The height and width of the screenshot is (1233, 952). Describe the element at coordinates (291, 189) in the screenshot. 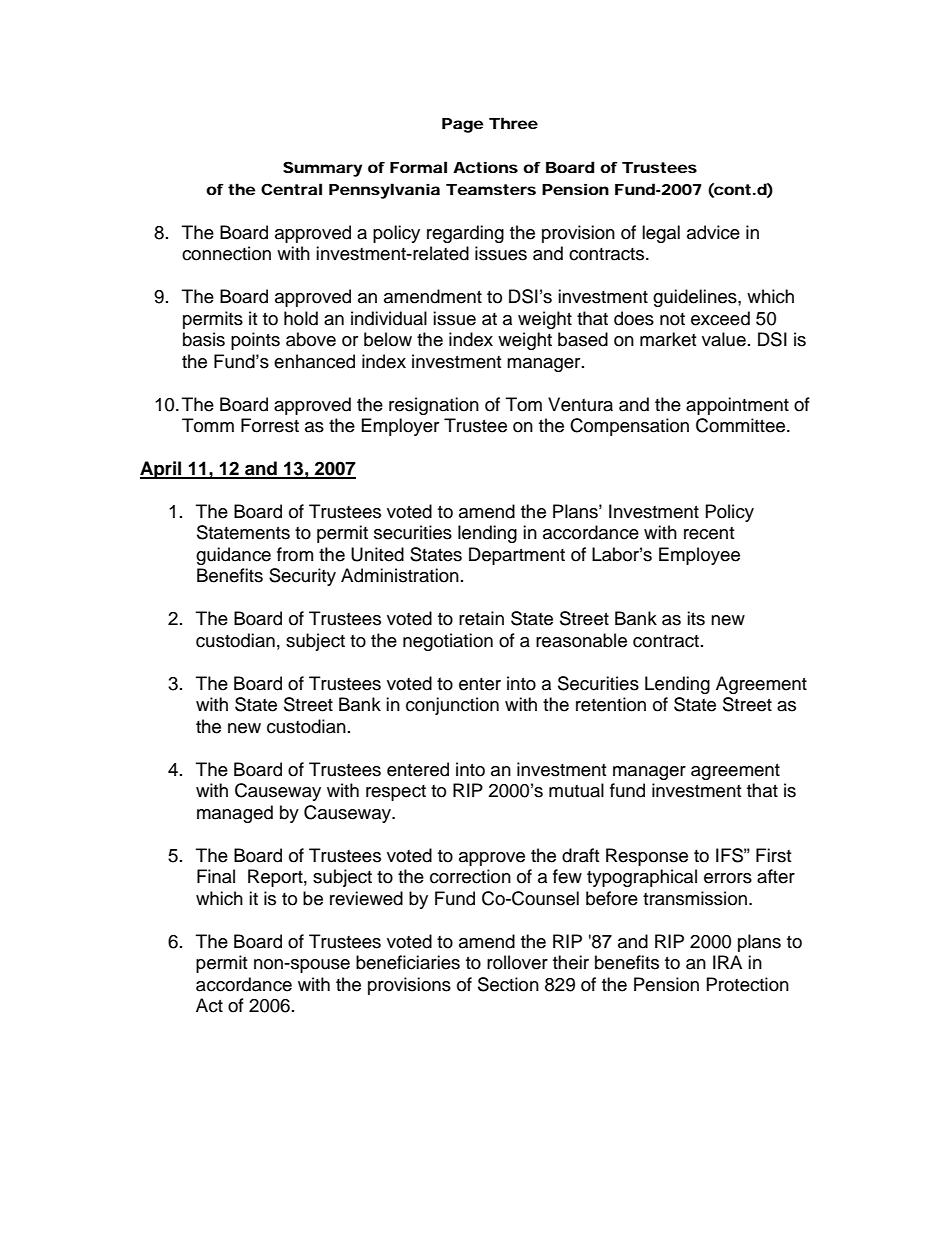

I see `Central` at that location.
